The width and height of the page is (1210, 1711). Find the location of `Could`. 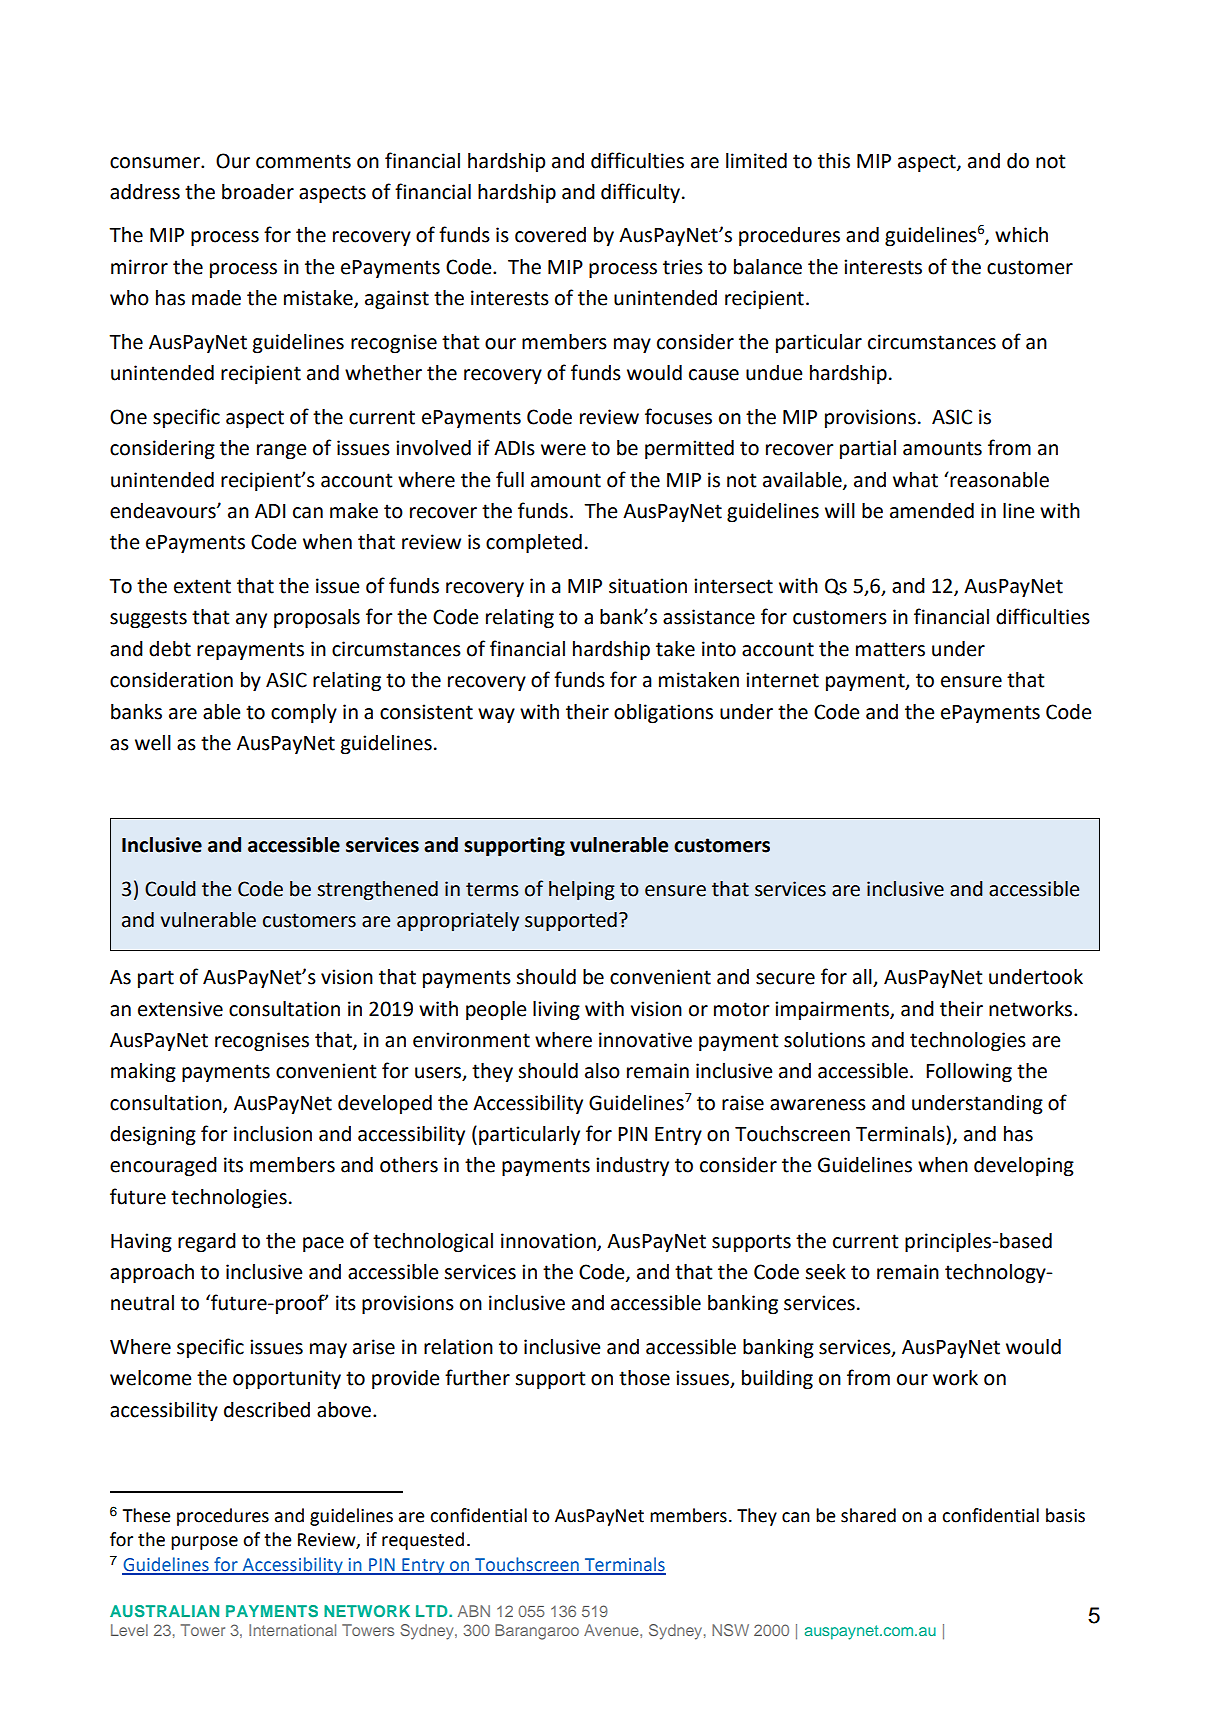

Could is located at coordinates (170, 889).
